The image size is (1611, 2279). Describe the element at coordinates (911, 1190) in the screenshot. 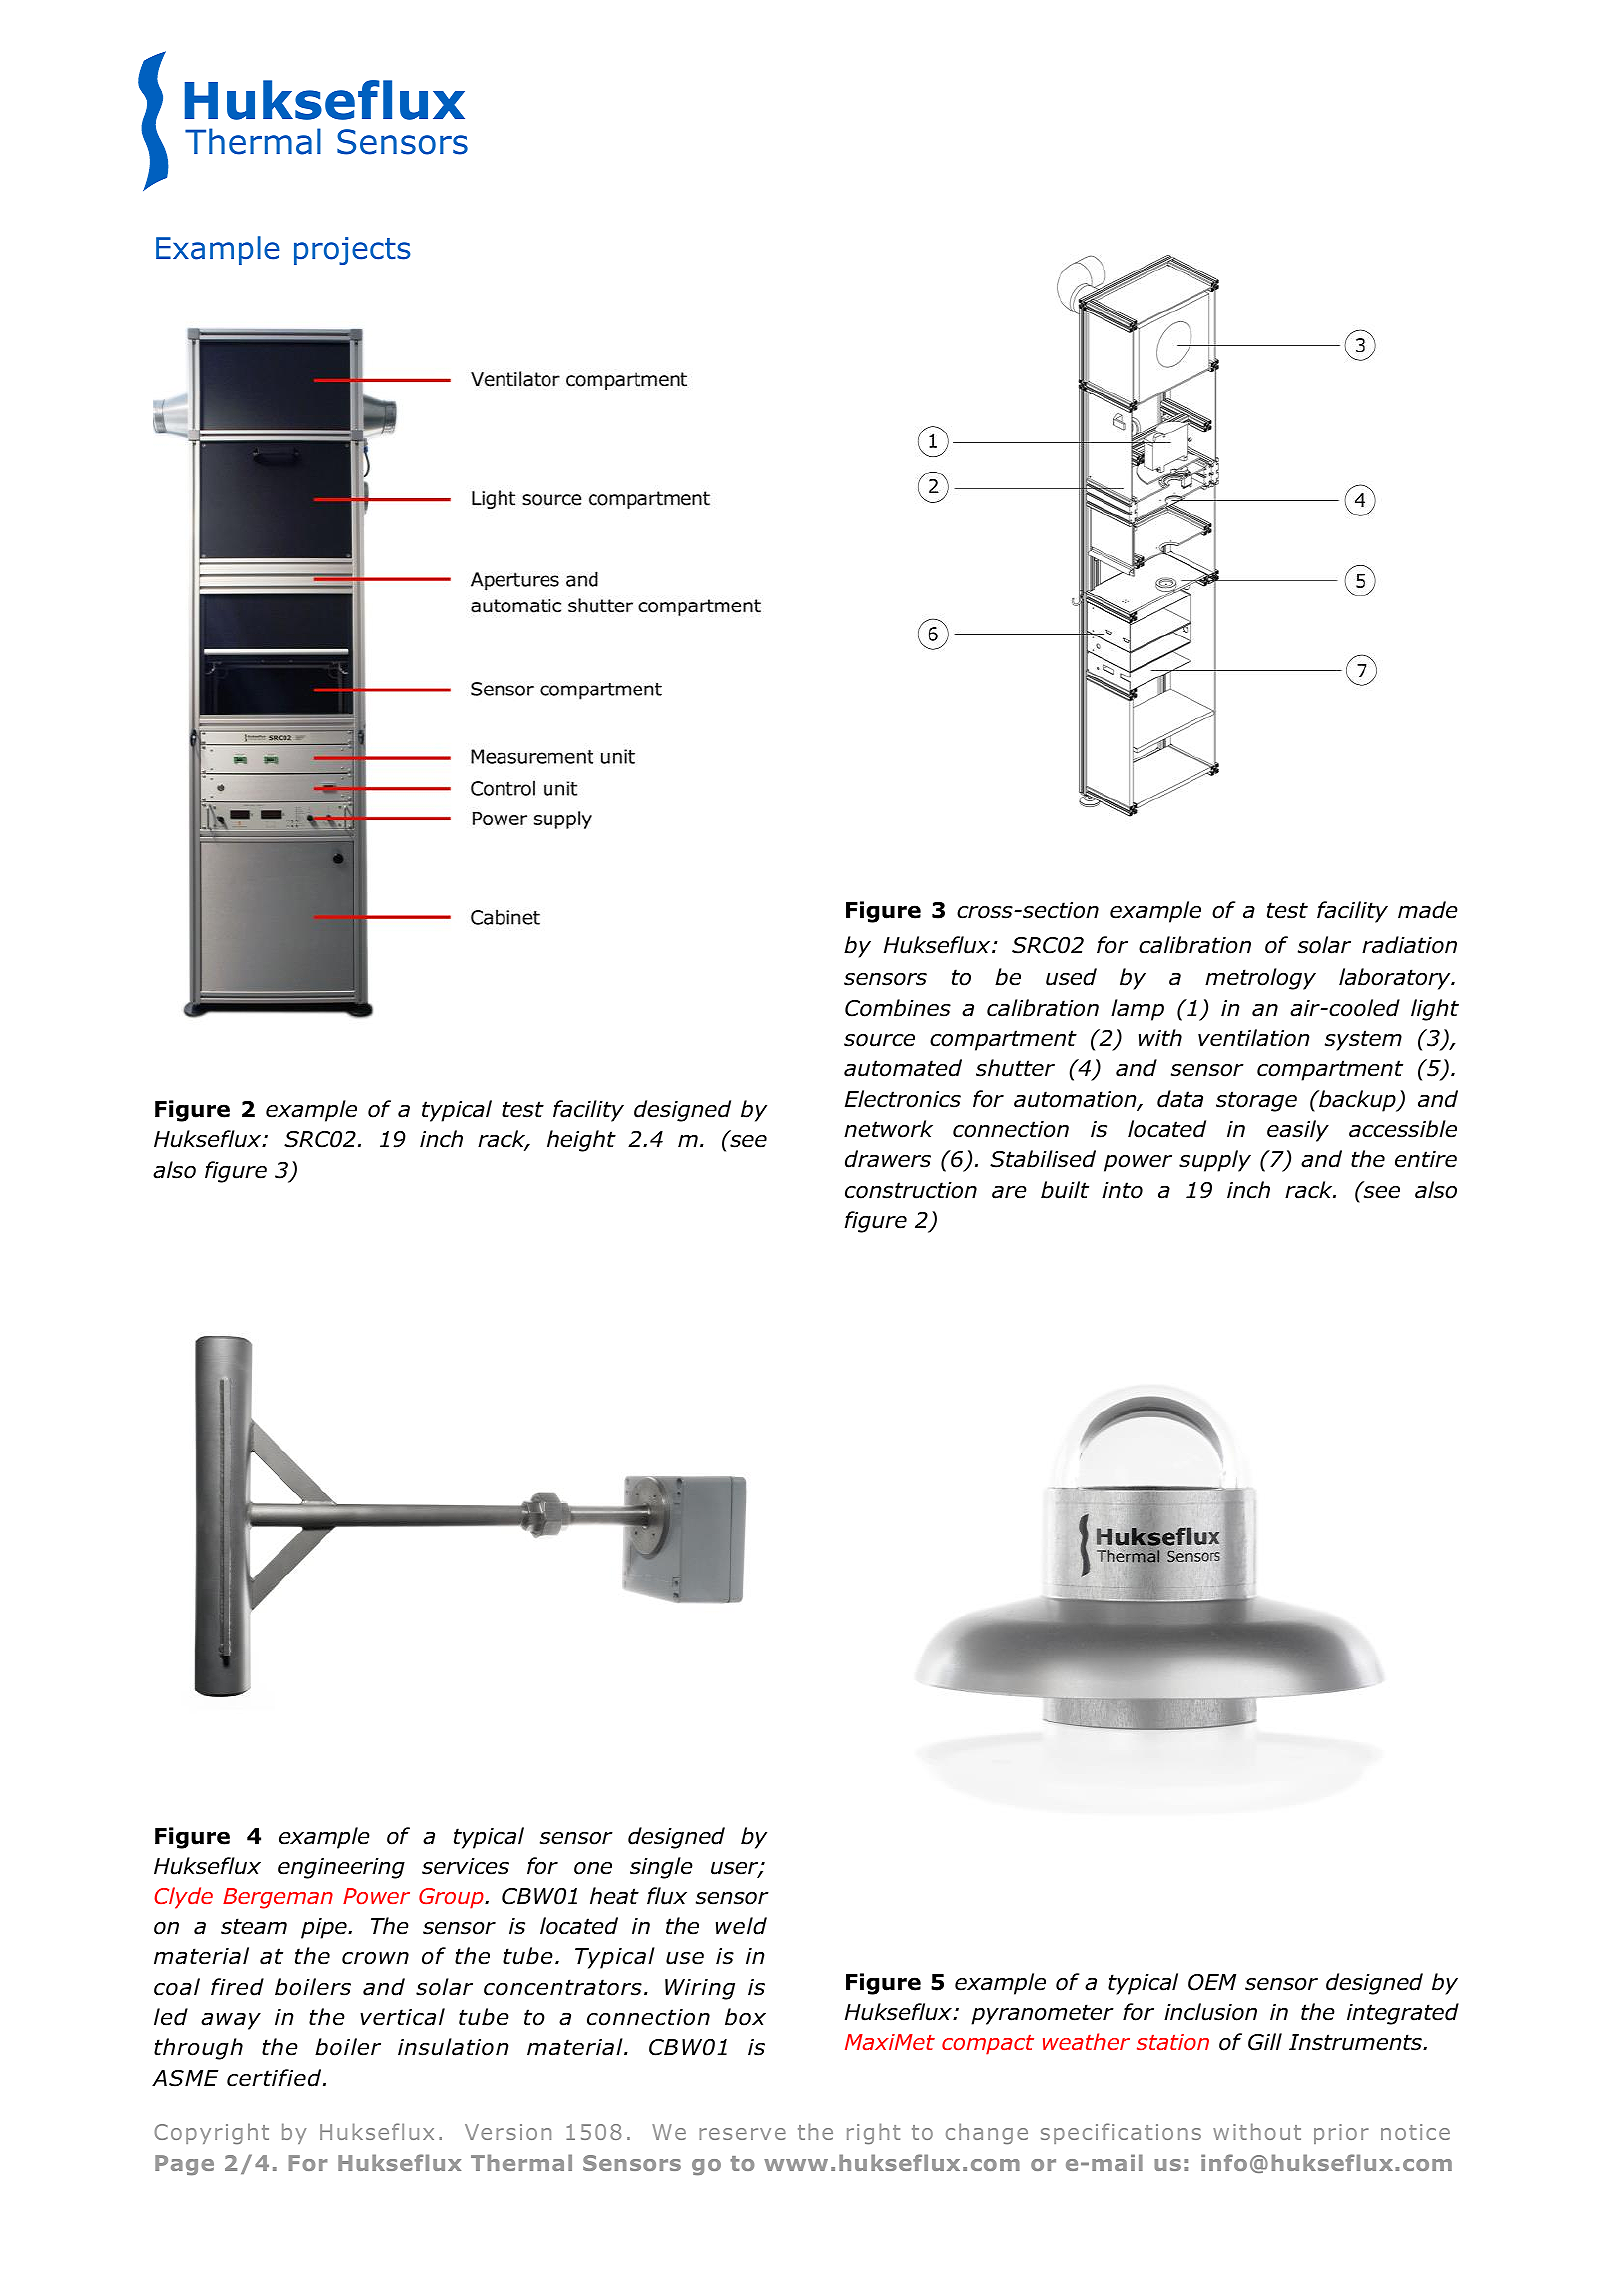

I see `construction` at that location.
